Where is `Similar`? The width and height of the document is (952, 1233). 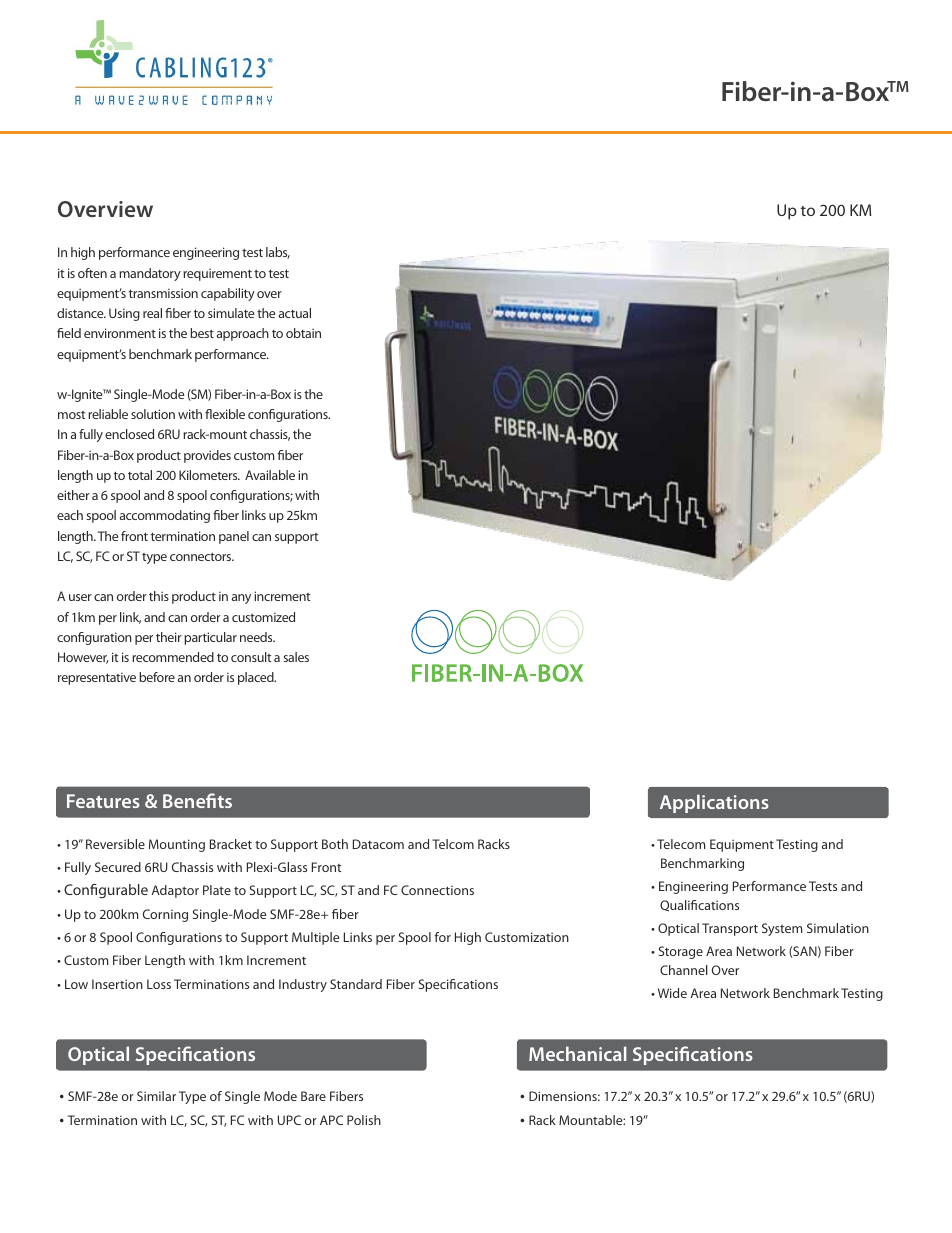 Similar is located at coordinates (156, 1096).
